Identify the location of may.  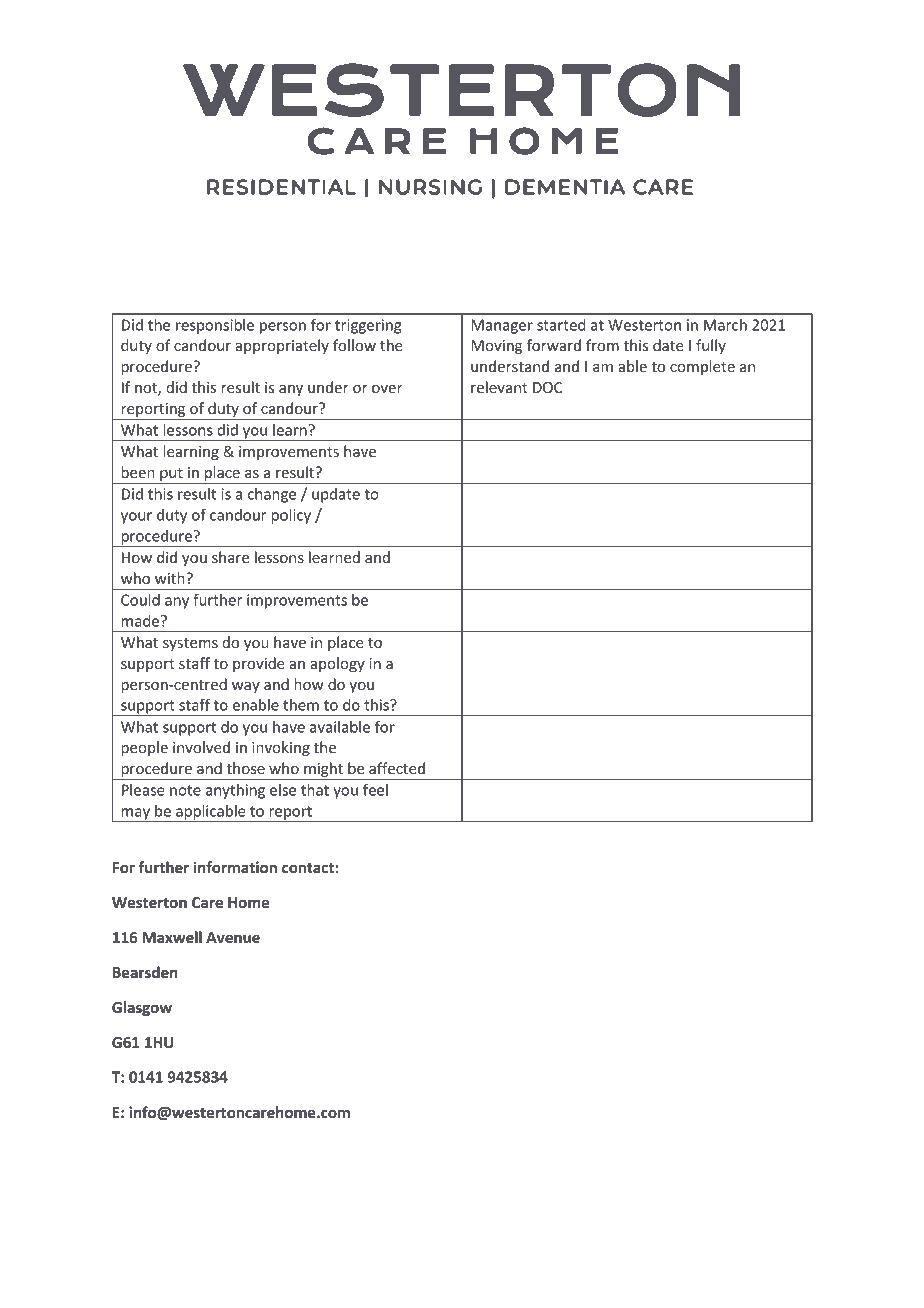
(135, 815).
